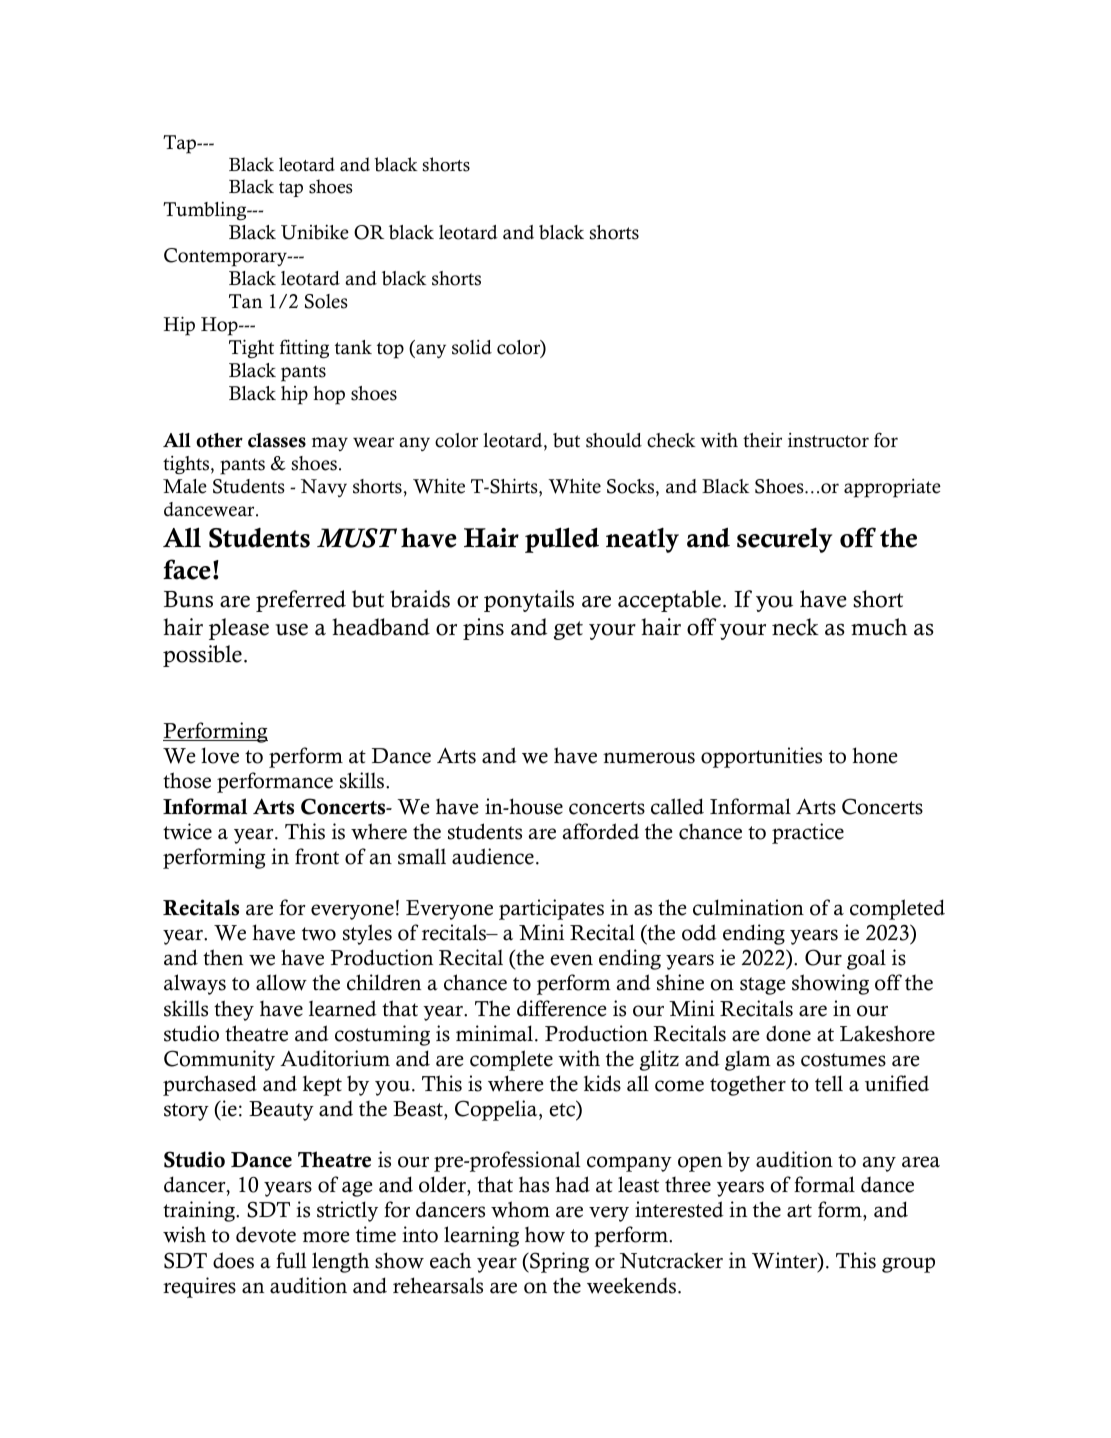 This screenshot has height=1438, width=1111. I want to click on fitting, so click(304, 348).
